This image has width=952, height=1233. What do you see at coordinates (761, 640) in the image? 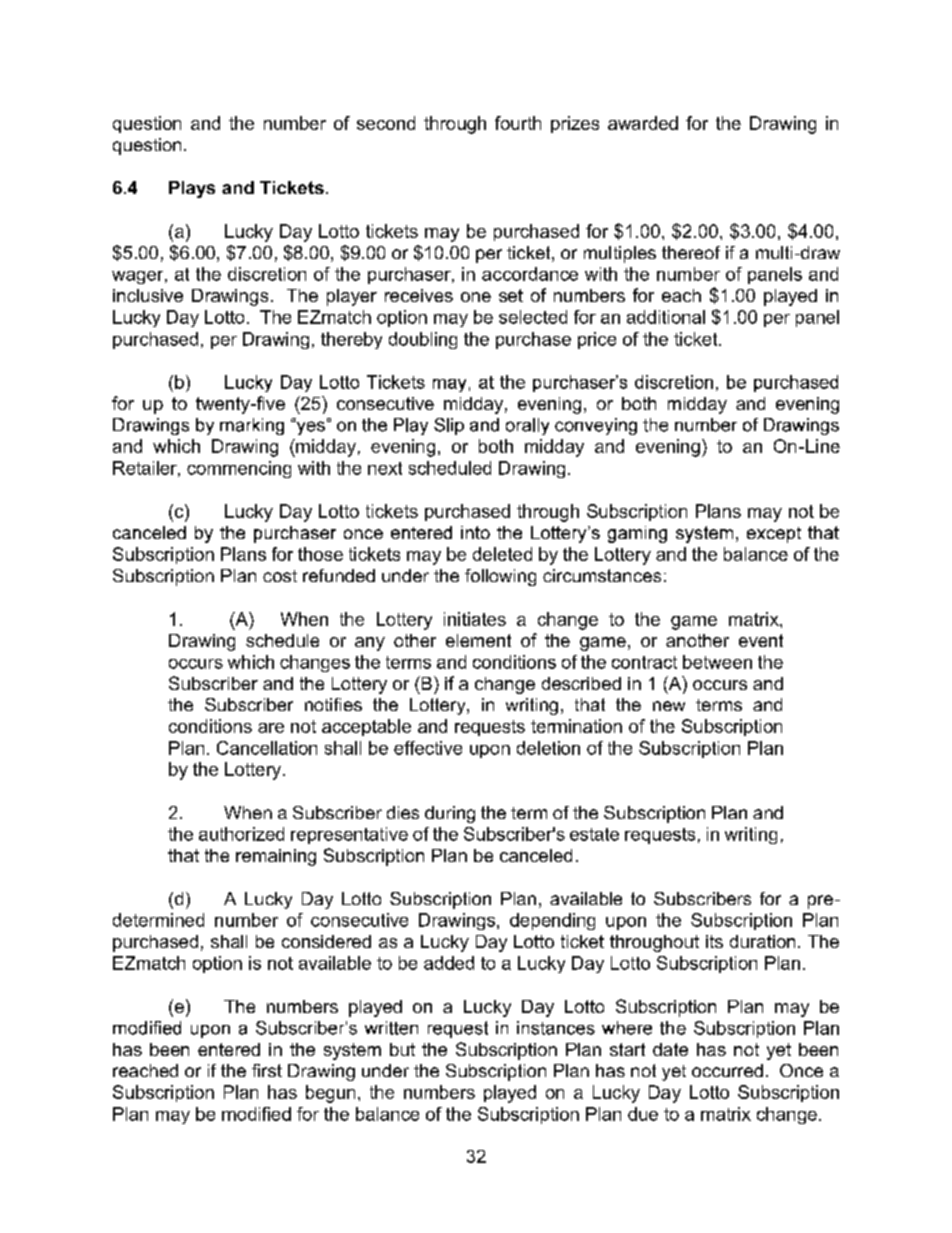
I see `event` at bounding box center [761, 640].
